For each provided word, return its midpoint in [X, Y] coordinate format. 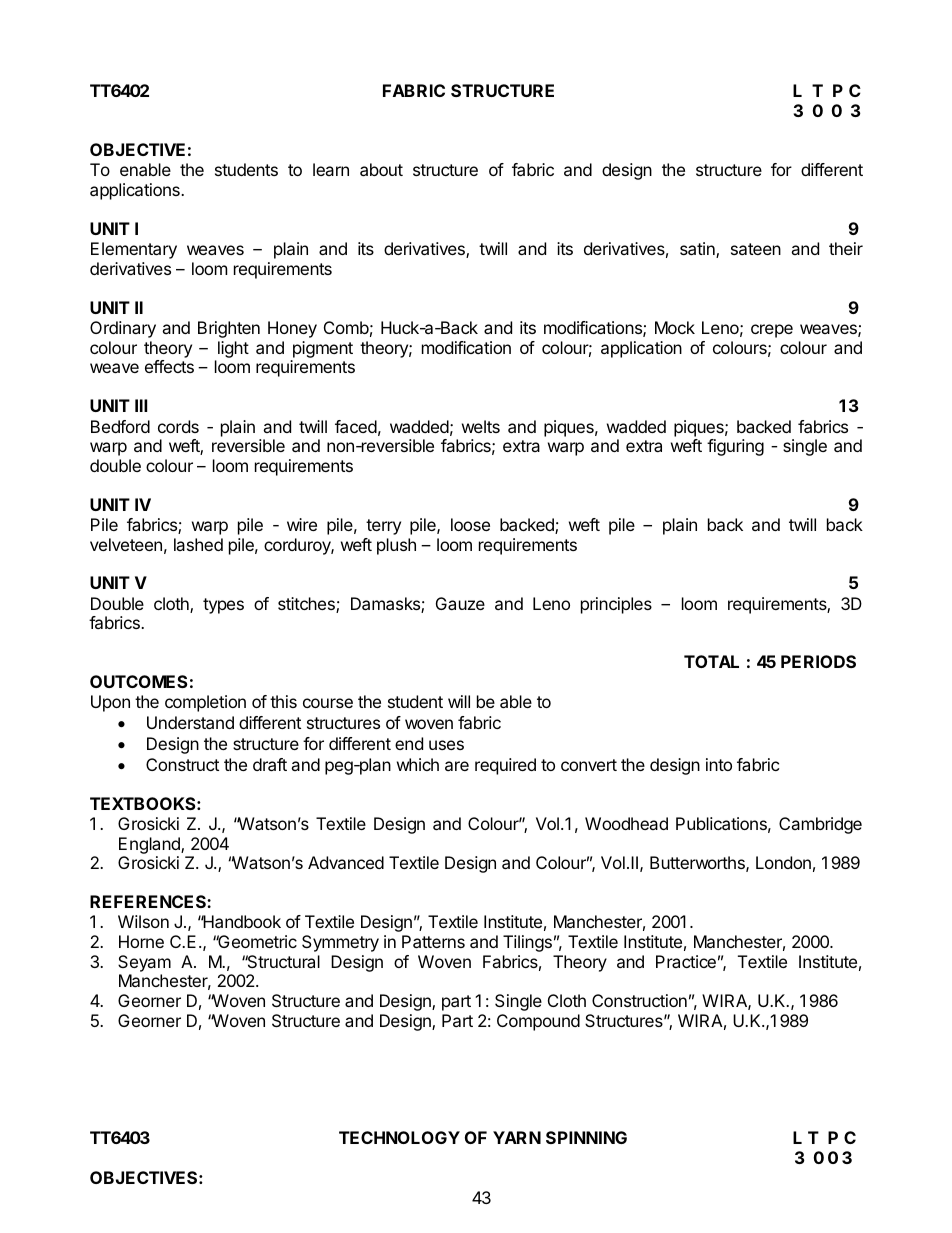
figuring [735, 447]
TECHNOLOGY [399, 1137]
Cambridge [820, 825]
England [150, 845]
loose [470, 524]
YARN [517, 1137]
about [381, 169]
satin [698, 250]
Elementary [134, 250]
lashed [198, 544]
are [457, 766]
